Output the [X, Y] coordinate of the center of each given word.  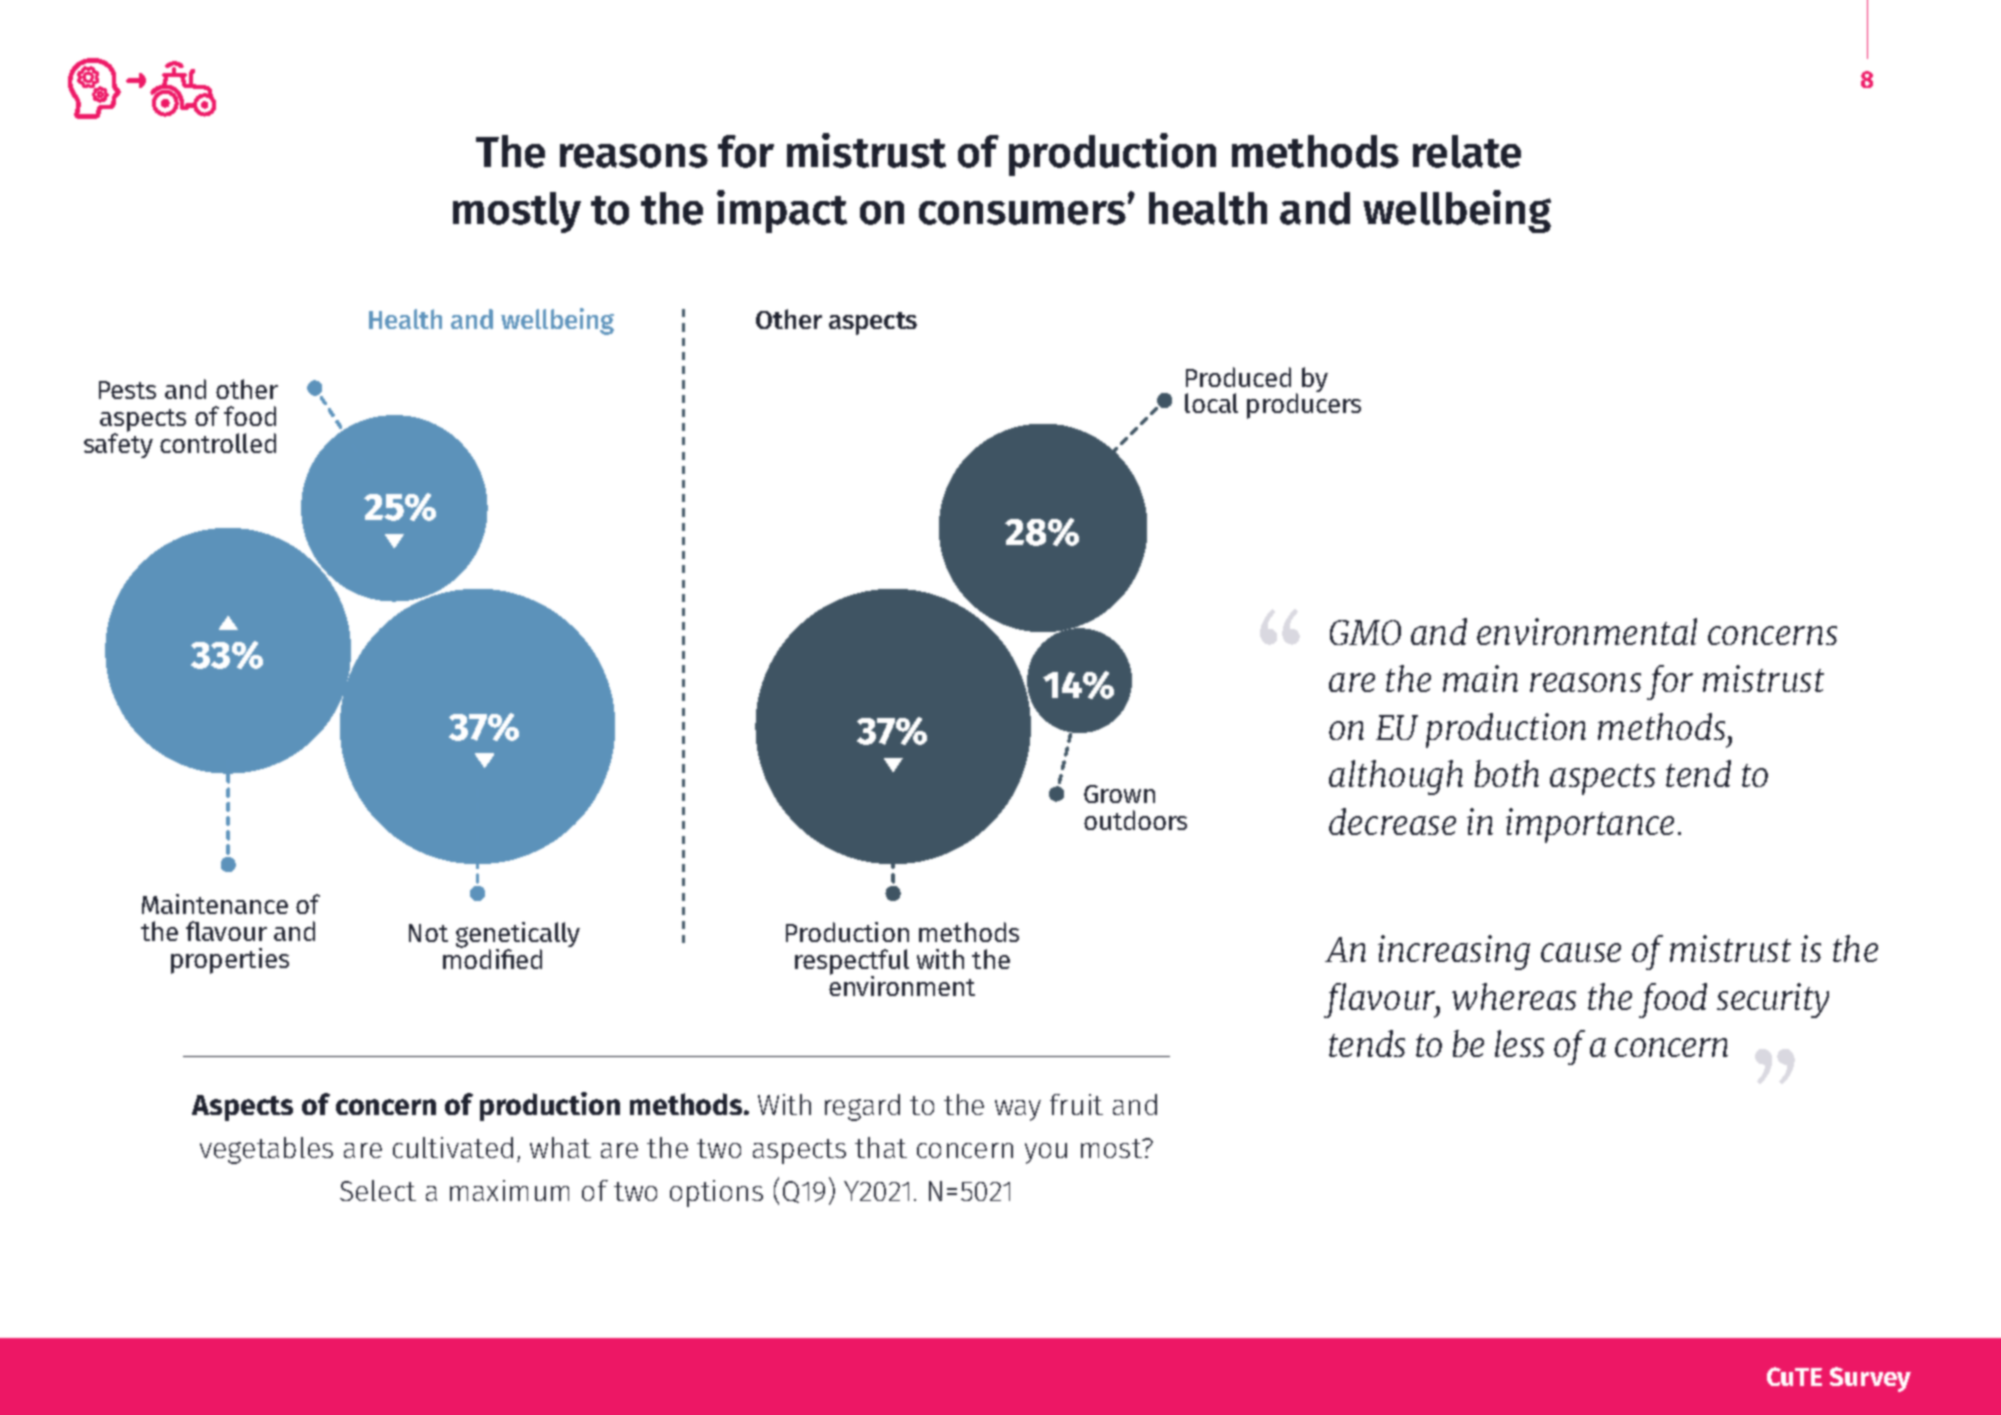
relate [1467, 151]
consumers [1024, 212]
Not [428, 933]
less [1519, 1043]
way [1018, 1110]
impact [782, 211]
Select [378, 1190]
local [1211, 403]
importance [1590, 825]
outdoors [1135, 820]
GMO [1365, 632]
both [1507, 773]
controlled [218, 443]
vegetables [266, 1150]
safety [118, 444]
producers [1304, 406]
